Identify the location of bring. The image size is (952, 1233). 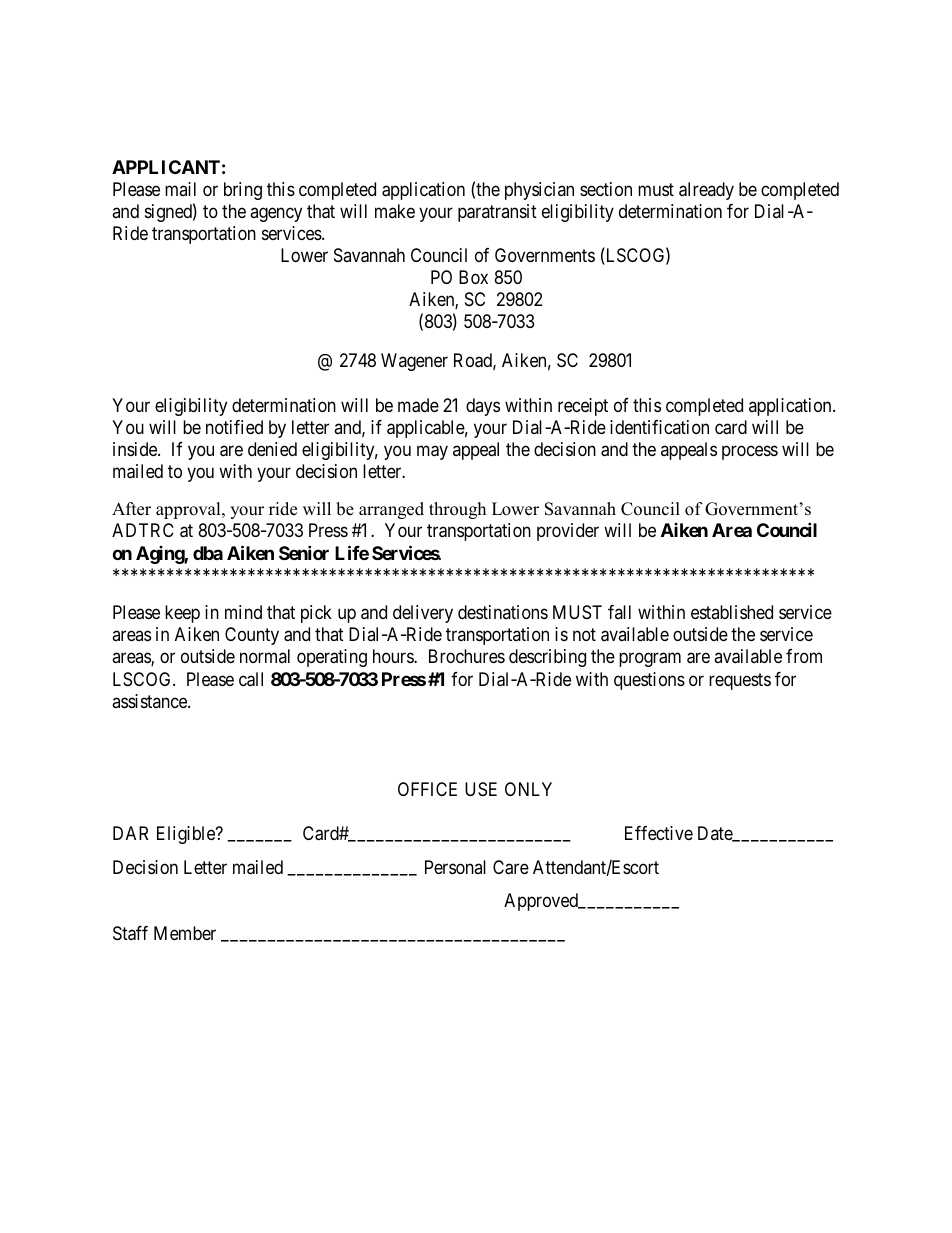
(243, 191).
